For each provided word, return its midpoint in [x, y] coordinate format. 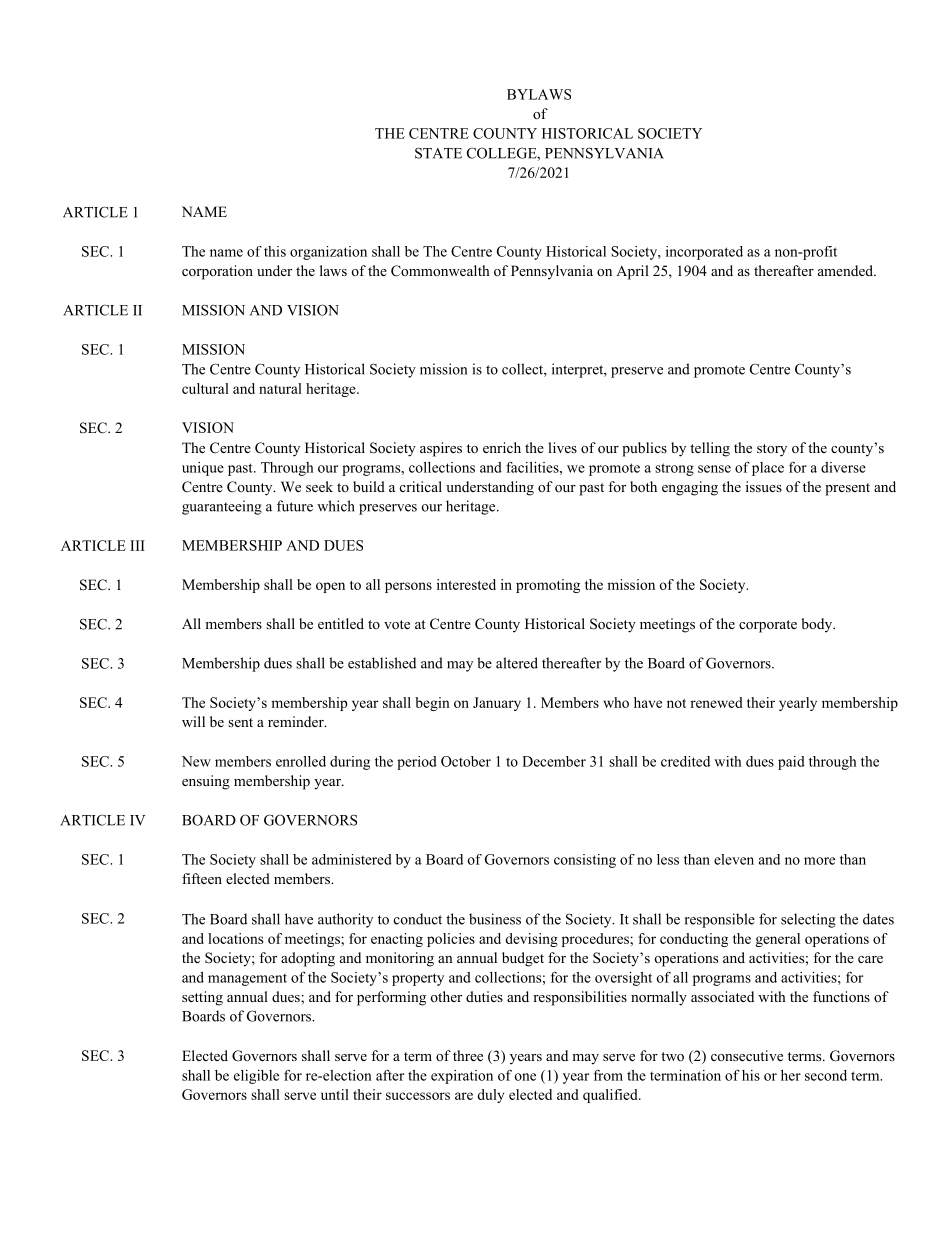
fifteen [202, 878]
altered [517, 663]
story [772, 450]
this [275, 251]
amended [847, 270]
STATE [438, 153]
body [818, 625]
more [819, 861]
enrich [502, 447]
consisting [585, 861]
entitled [341, 623]
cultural [205, 388]
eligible [256, 1077]
